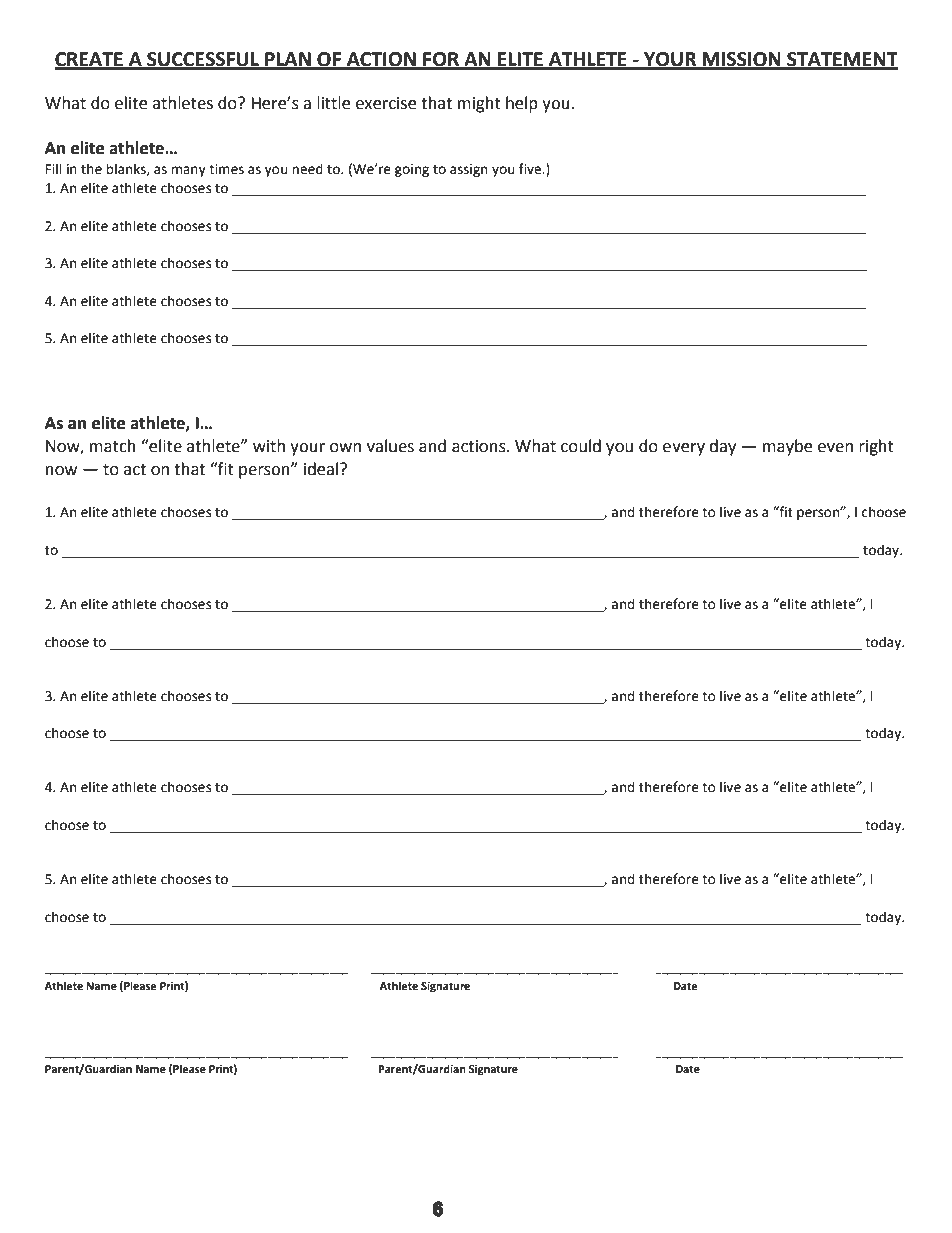 The width and height of the screenshot is (952, 1233). I want to click on could, so click(581, 446).
